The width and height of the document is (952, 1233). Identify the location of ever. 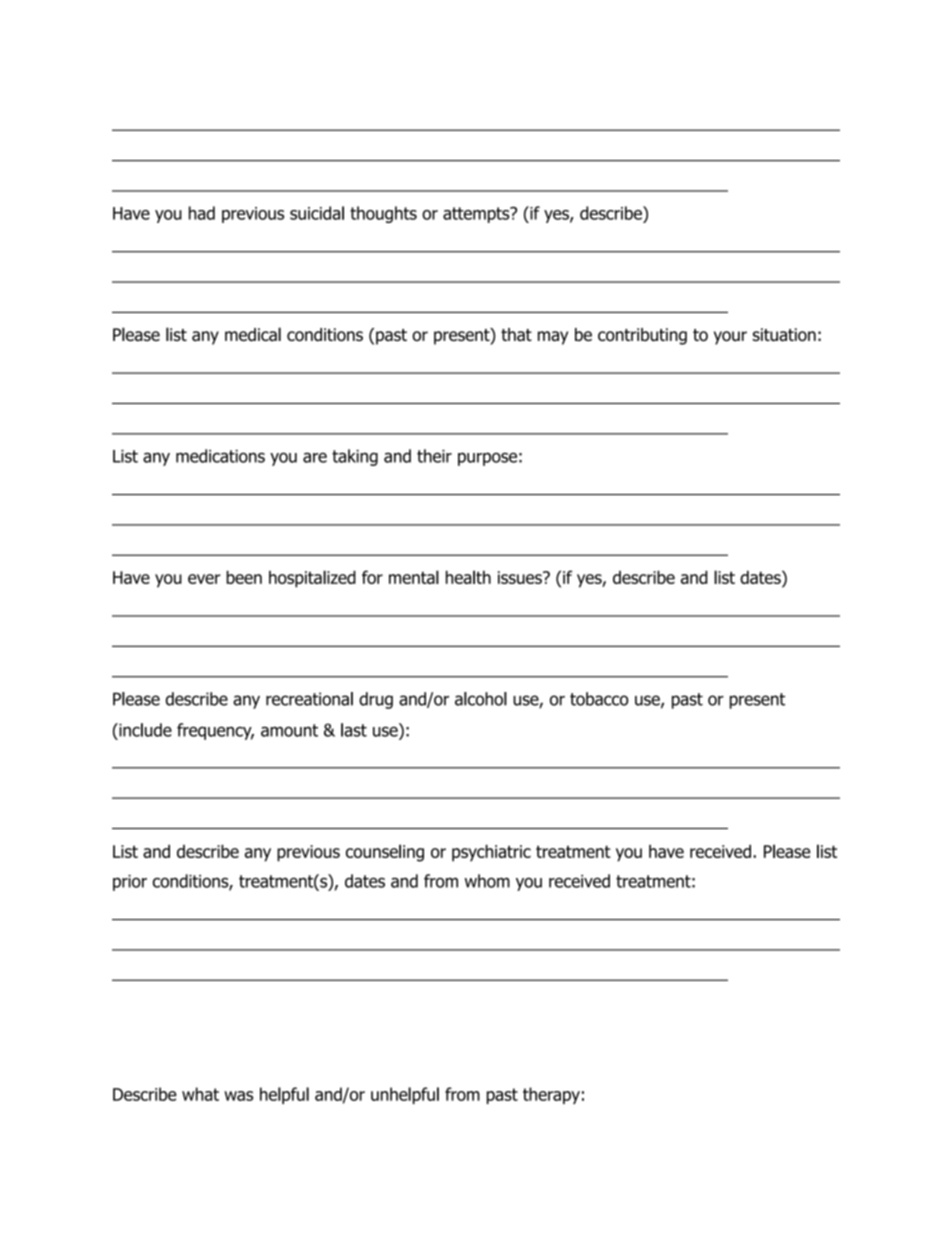
(204, 579).
